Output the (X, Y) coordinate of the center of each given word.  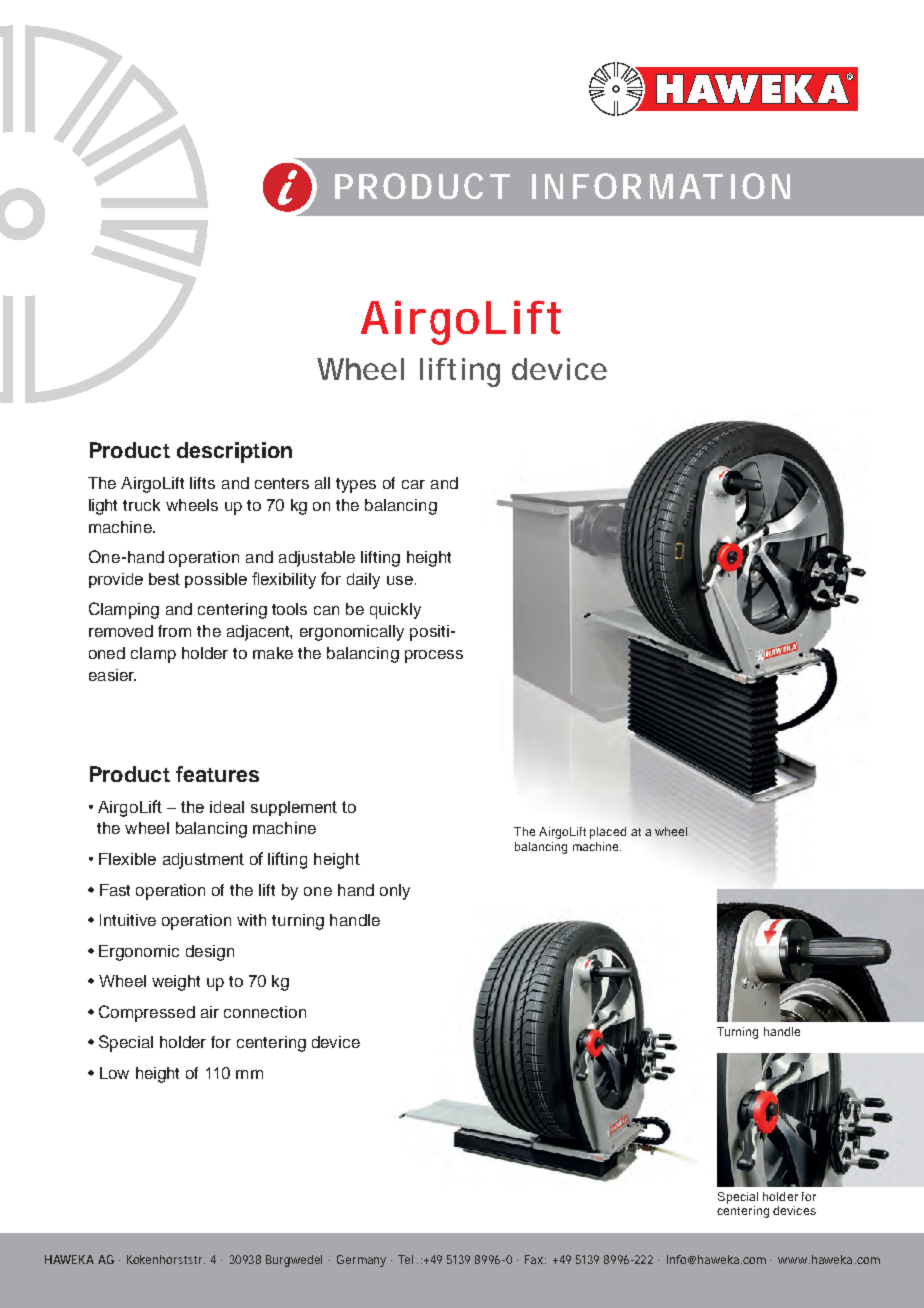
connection (265, 1012)
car (413, 484)
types (356, 485)
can (326, 610)
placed (608, 833)
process (434, 656)
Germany (361, 1261)
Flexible (127, 859)
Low (114, 1073)
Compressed (147, 1013)
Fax (535, 1259)
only (395, 892)
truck (141, 505)
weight (176, 983)
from (174, 631)
